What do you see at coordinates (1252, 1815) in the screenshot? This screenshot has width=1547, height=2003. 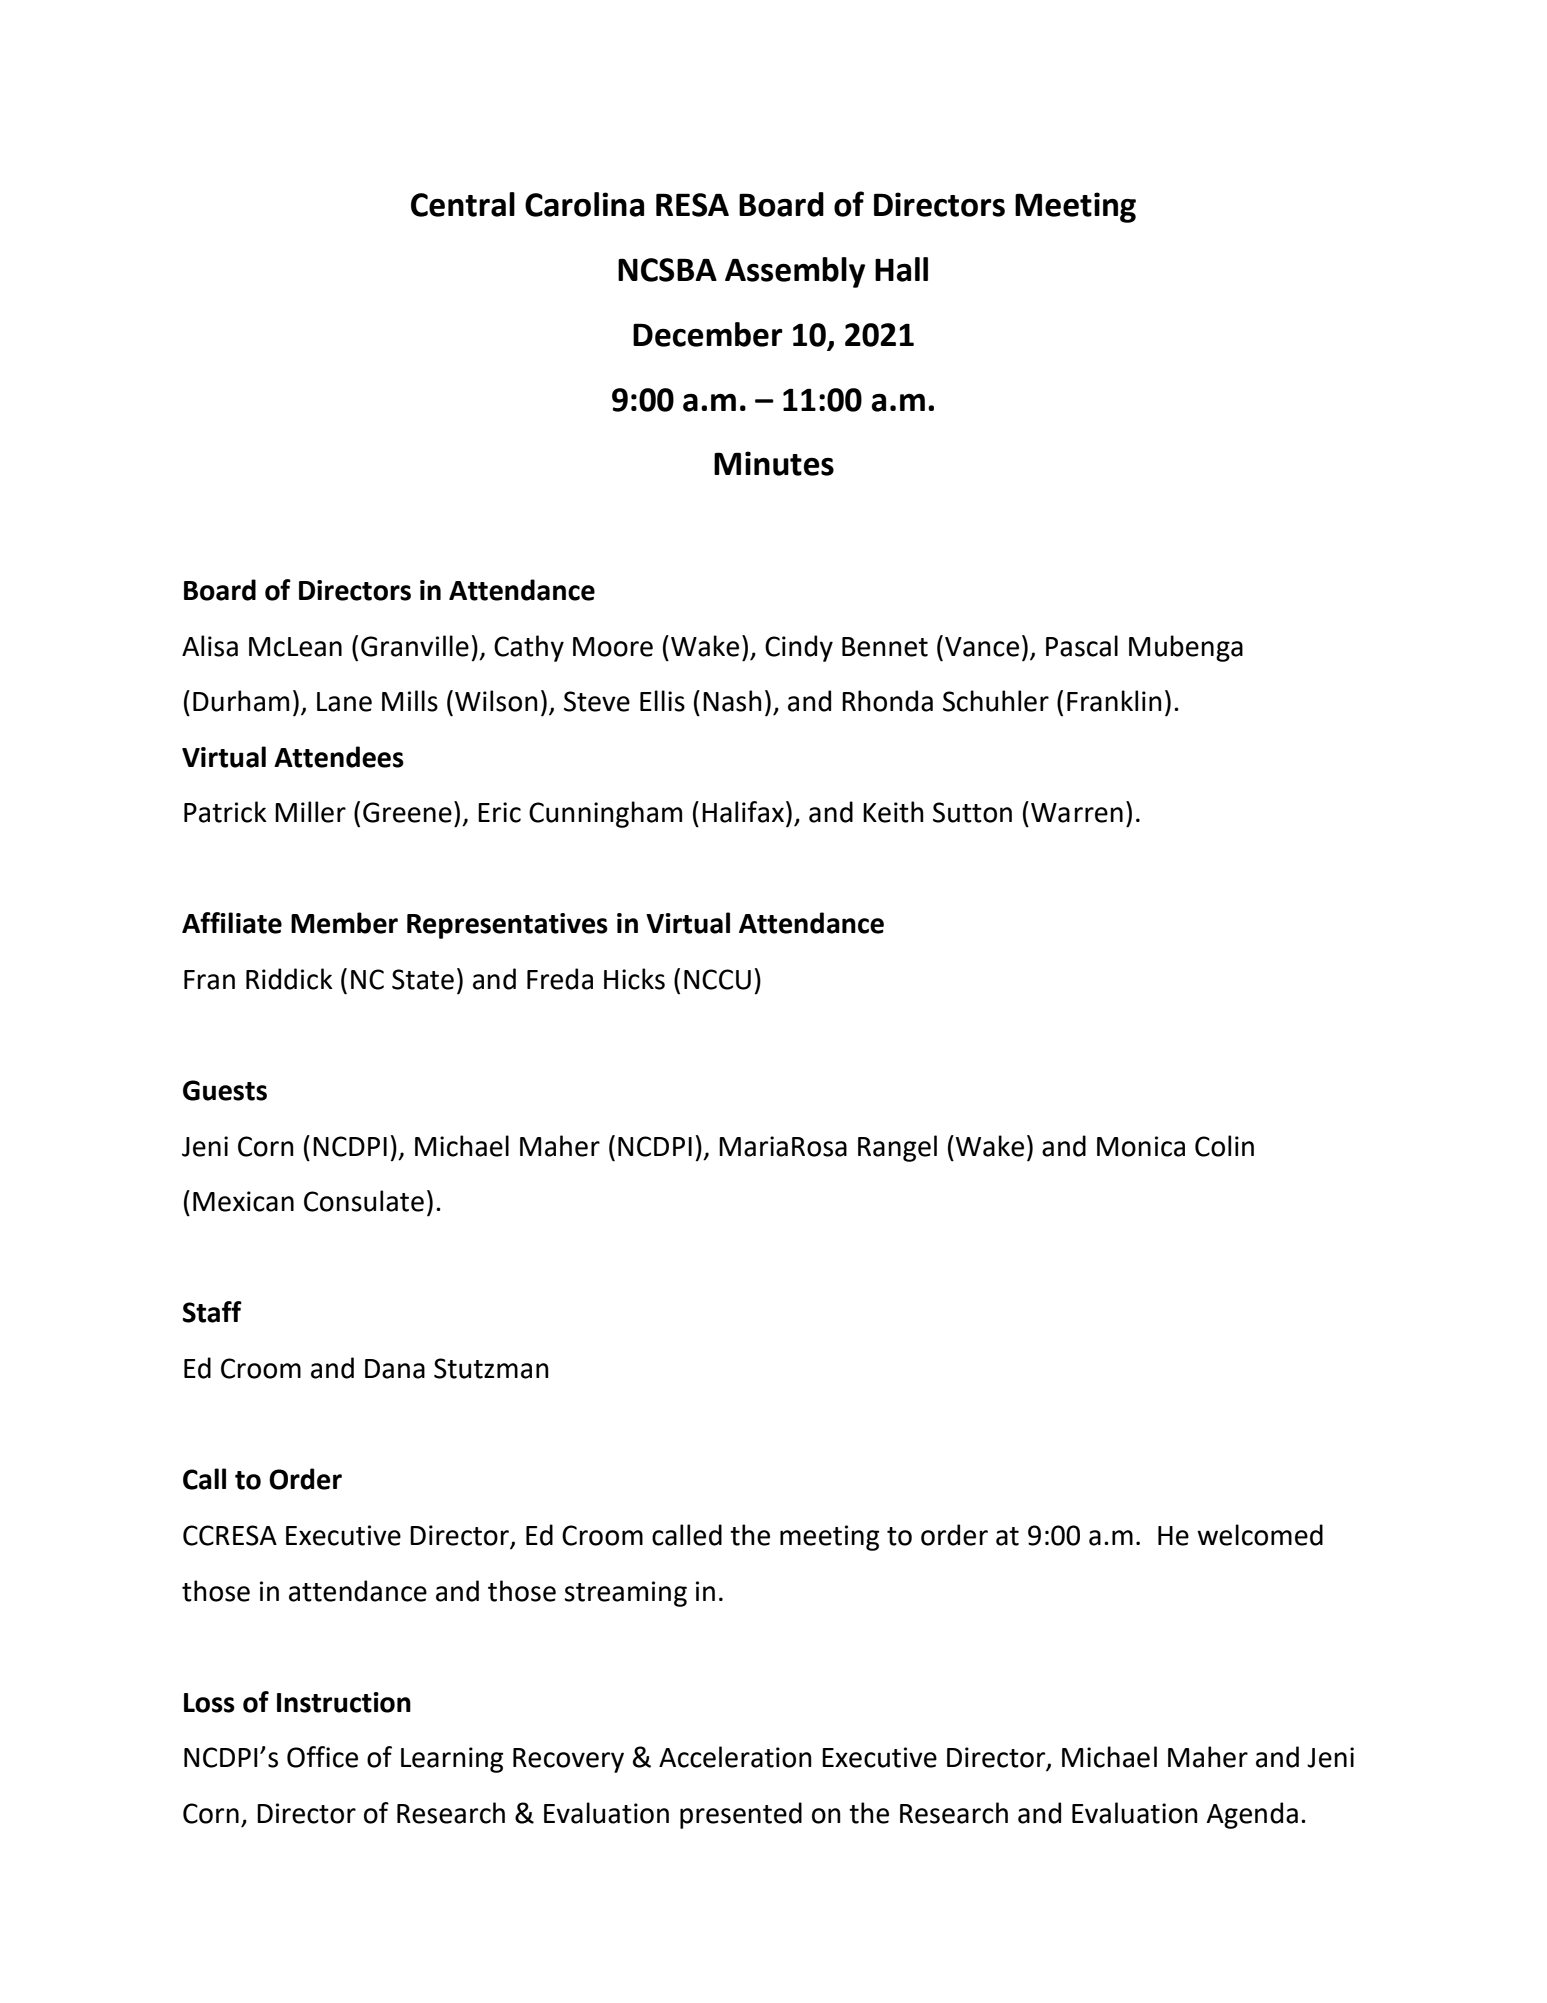 I see `Agenda` at bounding box center [1252, 1815].
